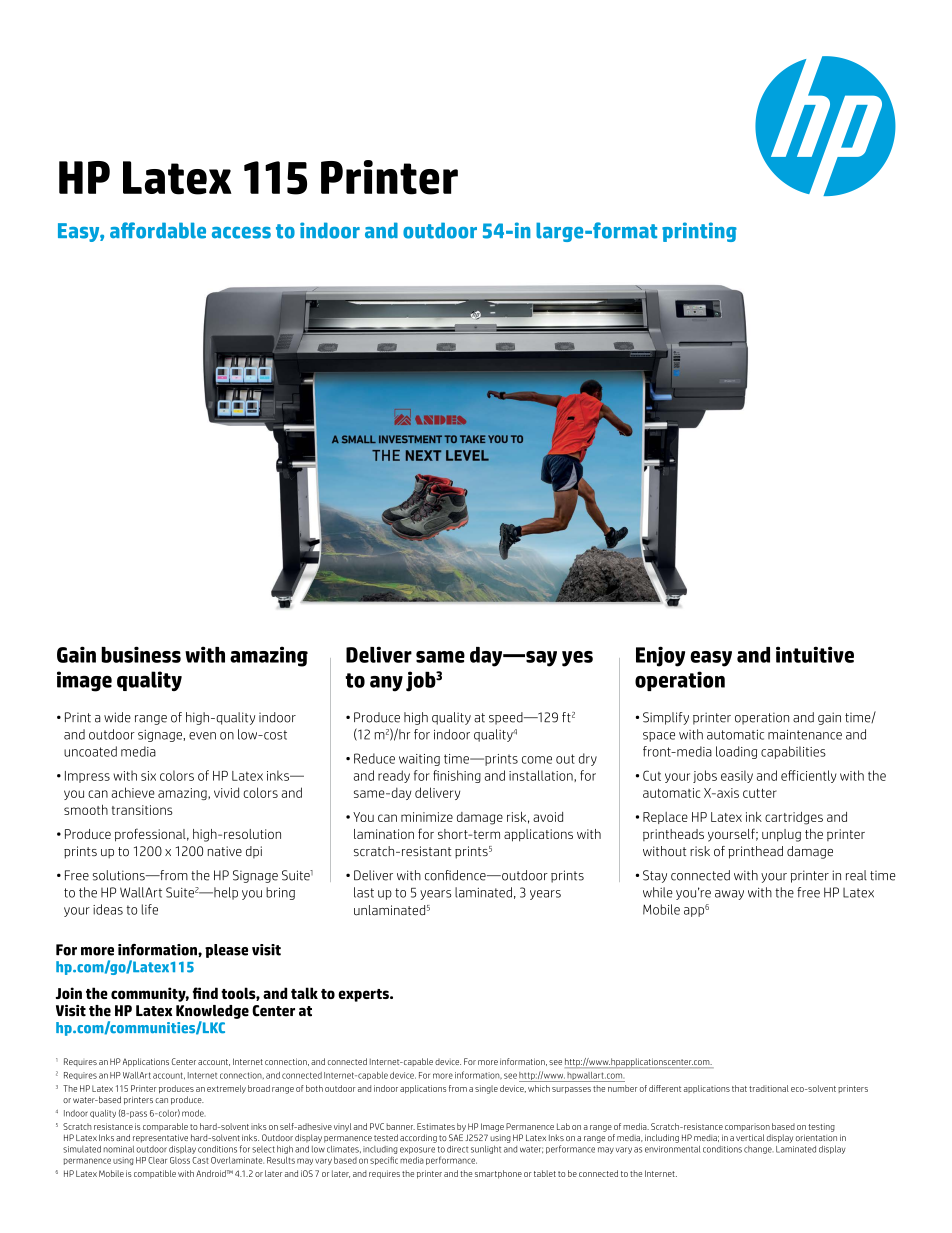  I want to click on affordable, so click(158, 230).
